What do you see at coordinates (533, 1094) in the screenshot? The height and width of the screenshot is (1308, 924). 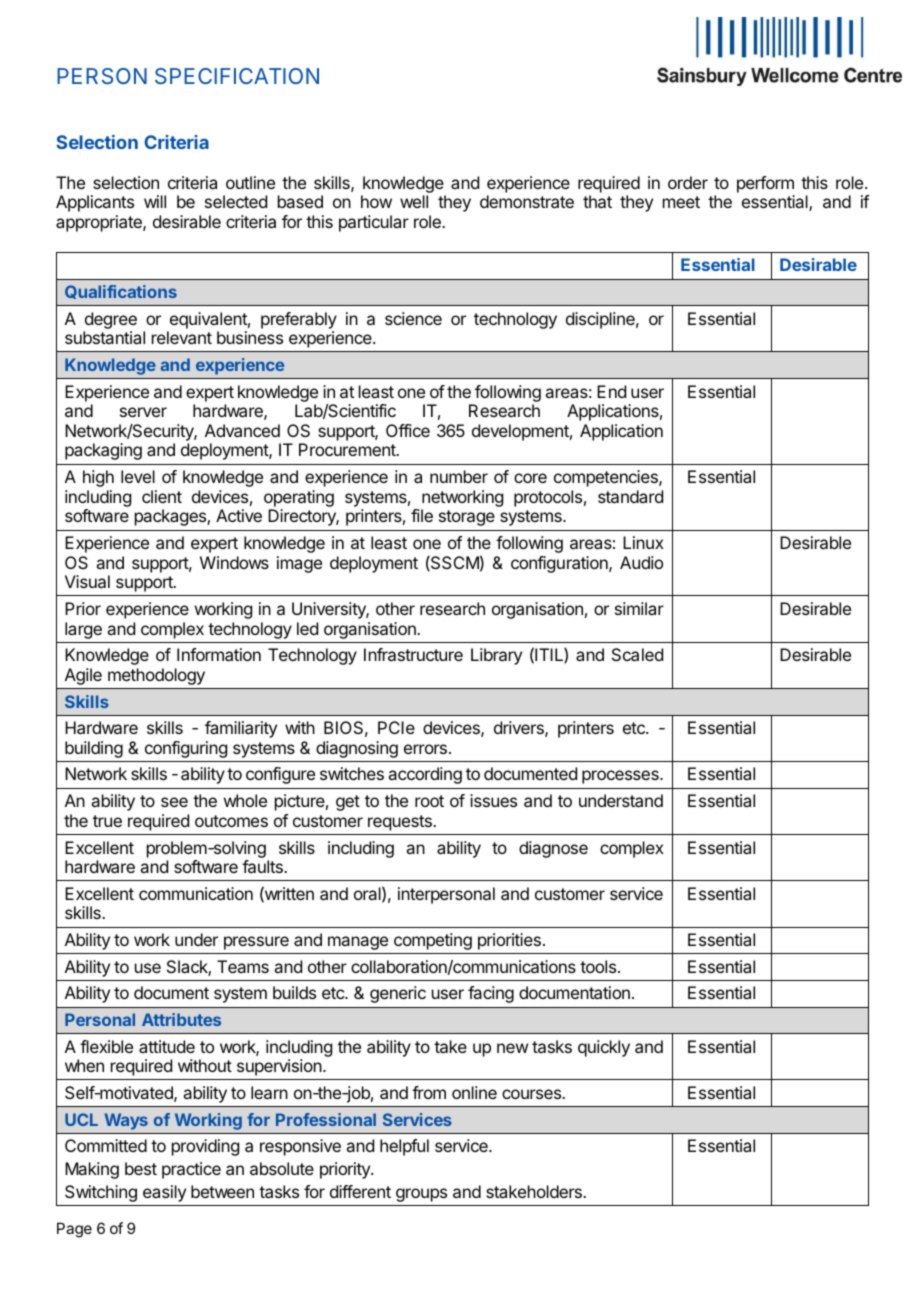 I see `courses` at bounding box center [533, 1094].
